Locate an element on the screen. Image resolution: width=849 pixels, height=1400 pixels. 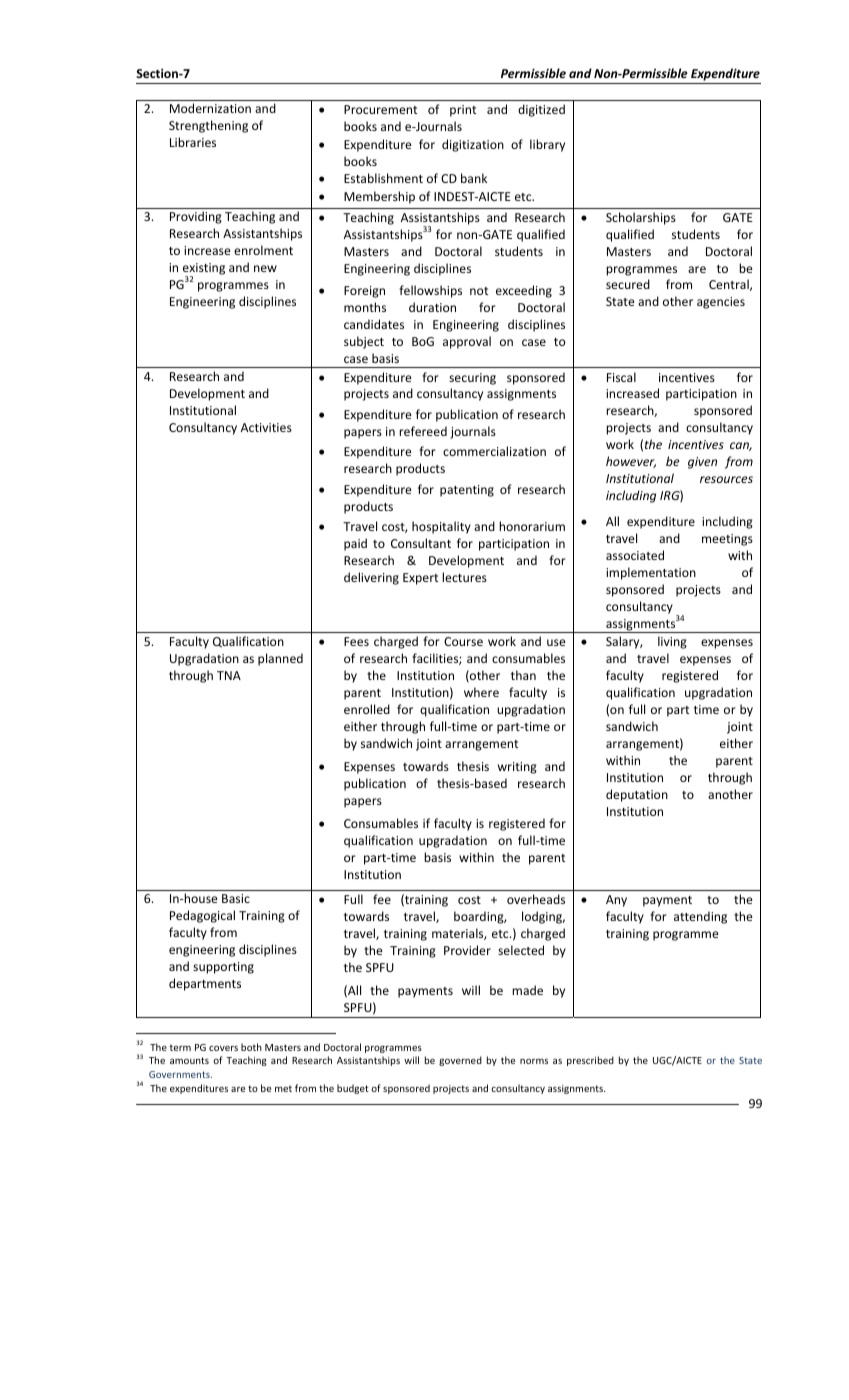
deputation is located at coordinates (637, 795).
